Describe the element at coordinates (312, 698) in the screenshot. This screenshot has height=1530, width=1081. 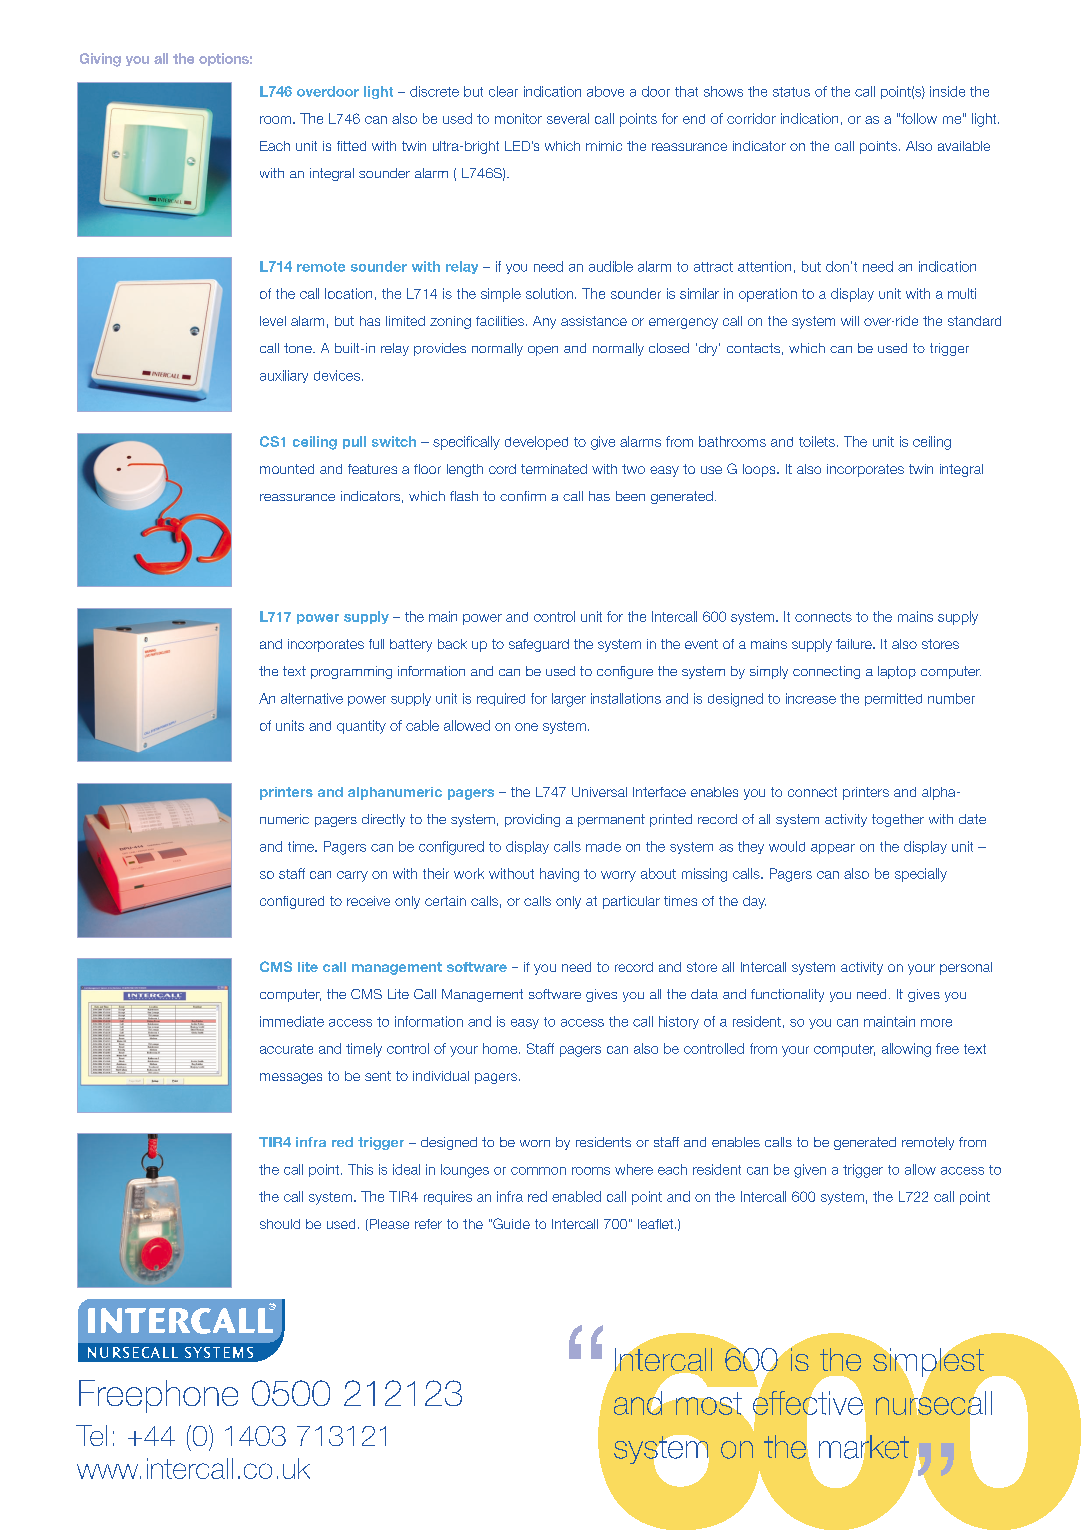
I see `alternative` at that location.
